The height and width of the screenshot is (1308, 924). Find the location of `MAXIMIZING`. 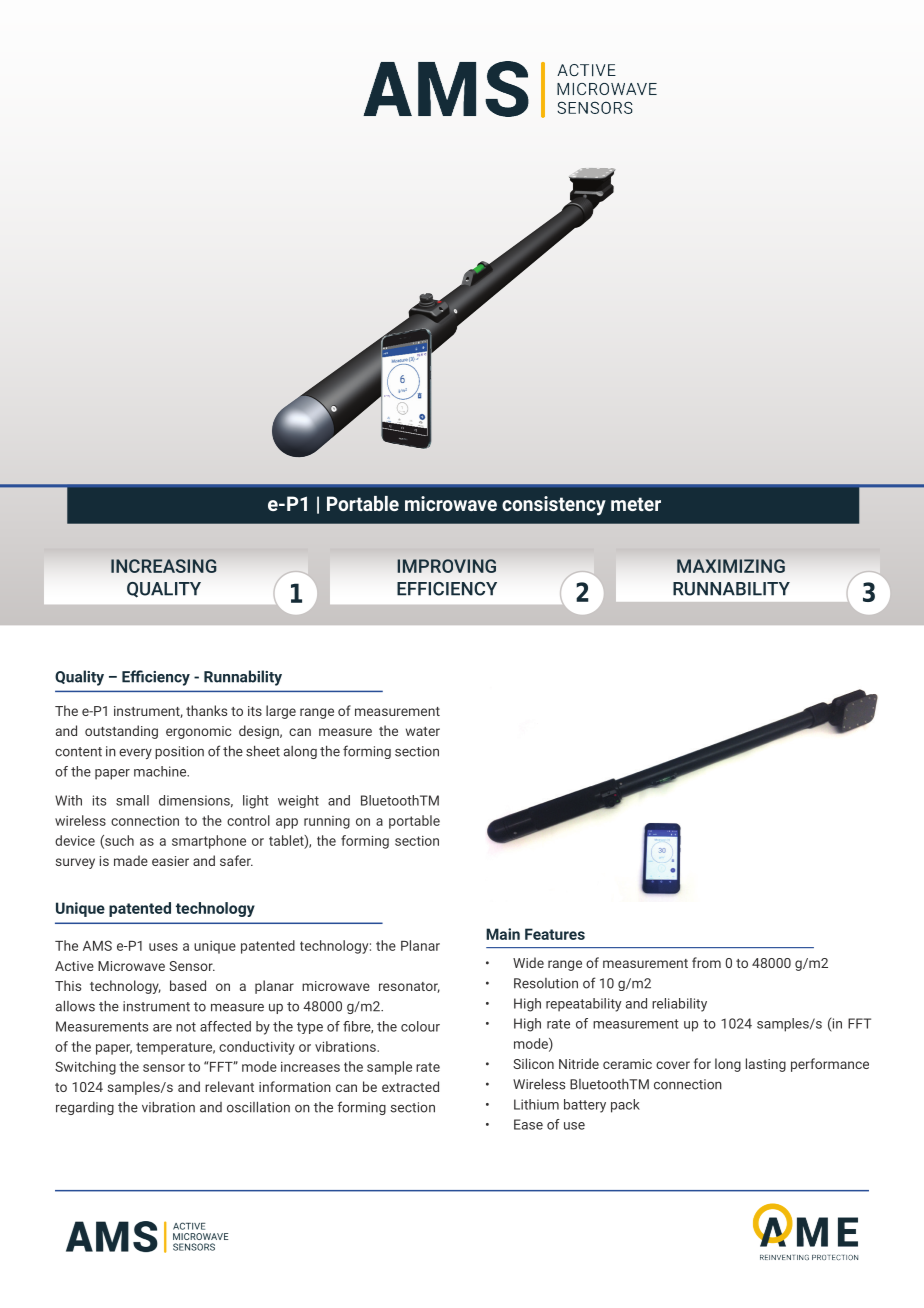

MAXIMIZING is located at coordinates (731, 566).
